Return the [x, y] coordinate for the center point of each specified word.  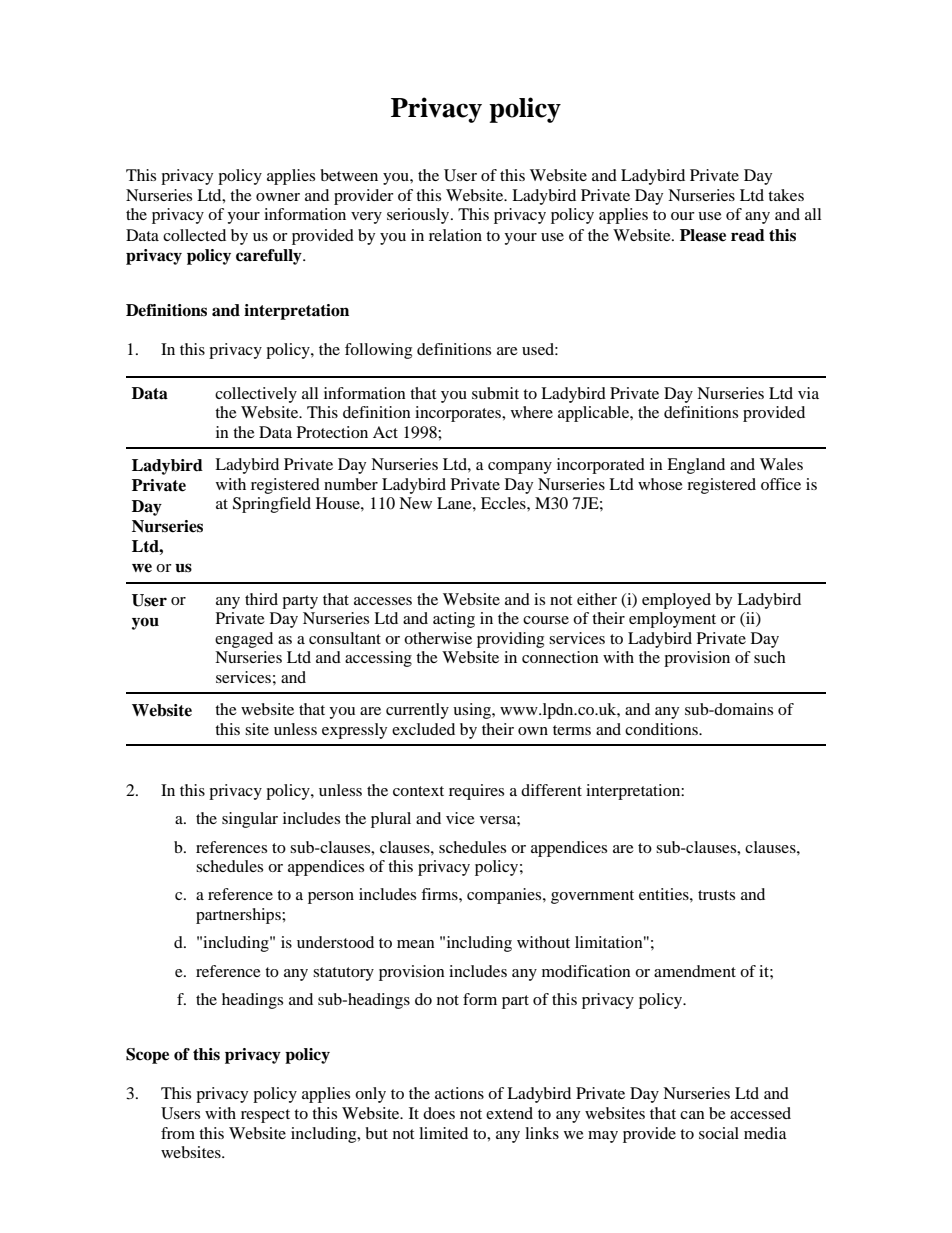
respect [265, 1116]
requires [476, 792]
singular [250, 820]
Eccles [504, 503]
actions [459, 1093]
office [781, 484]
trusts [716, 895]
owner [278, 197]
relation [455, 235]
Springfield [272, 505]
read [748, 235]
